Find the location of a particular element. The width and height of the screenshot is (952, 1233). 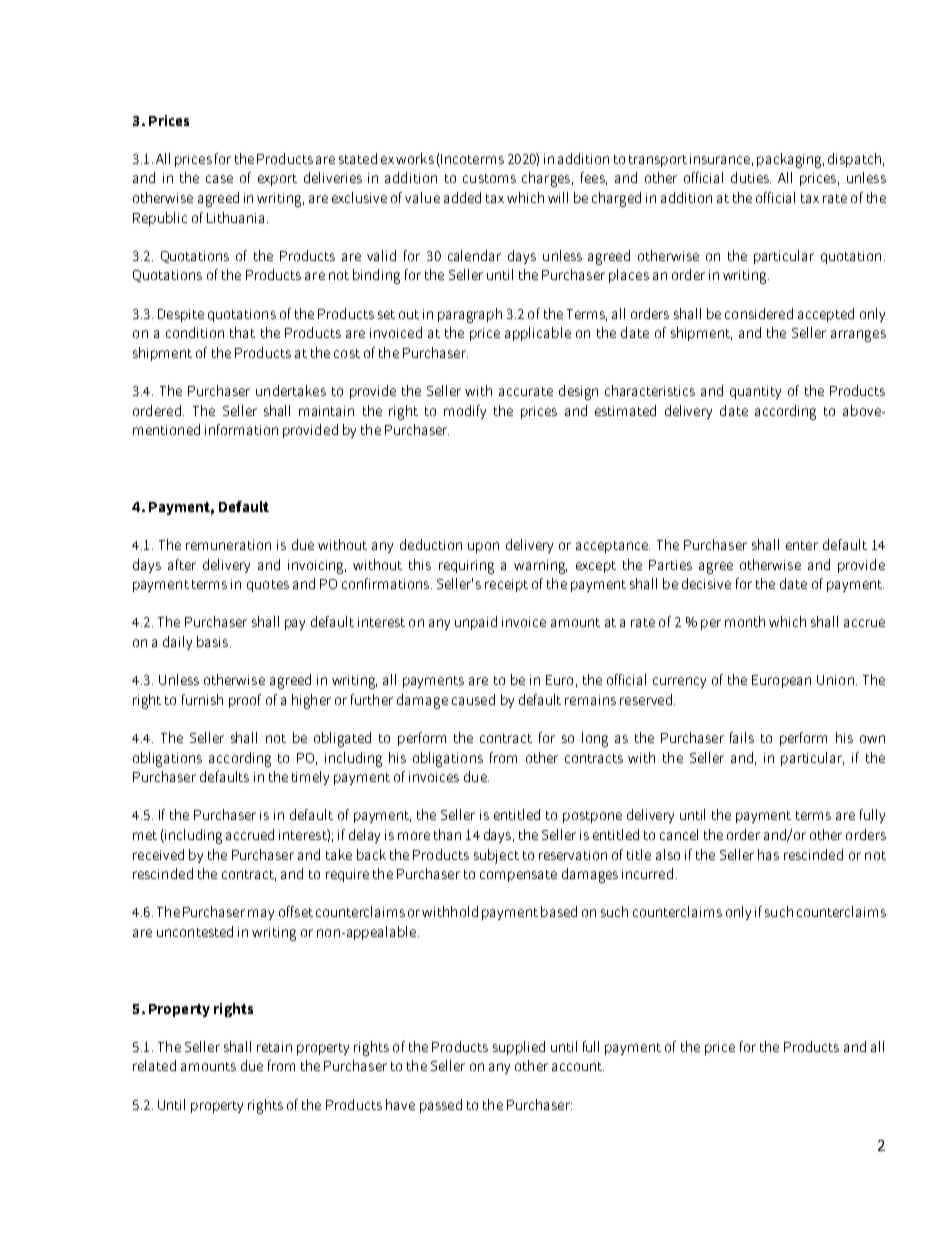

customs is located at coordinates (489, 178).
